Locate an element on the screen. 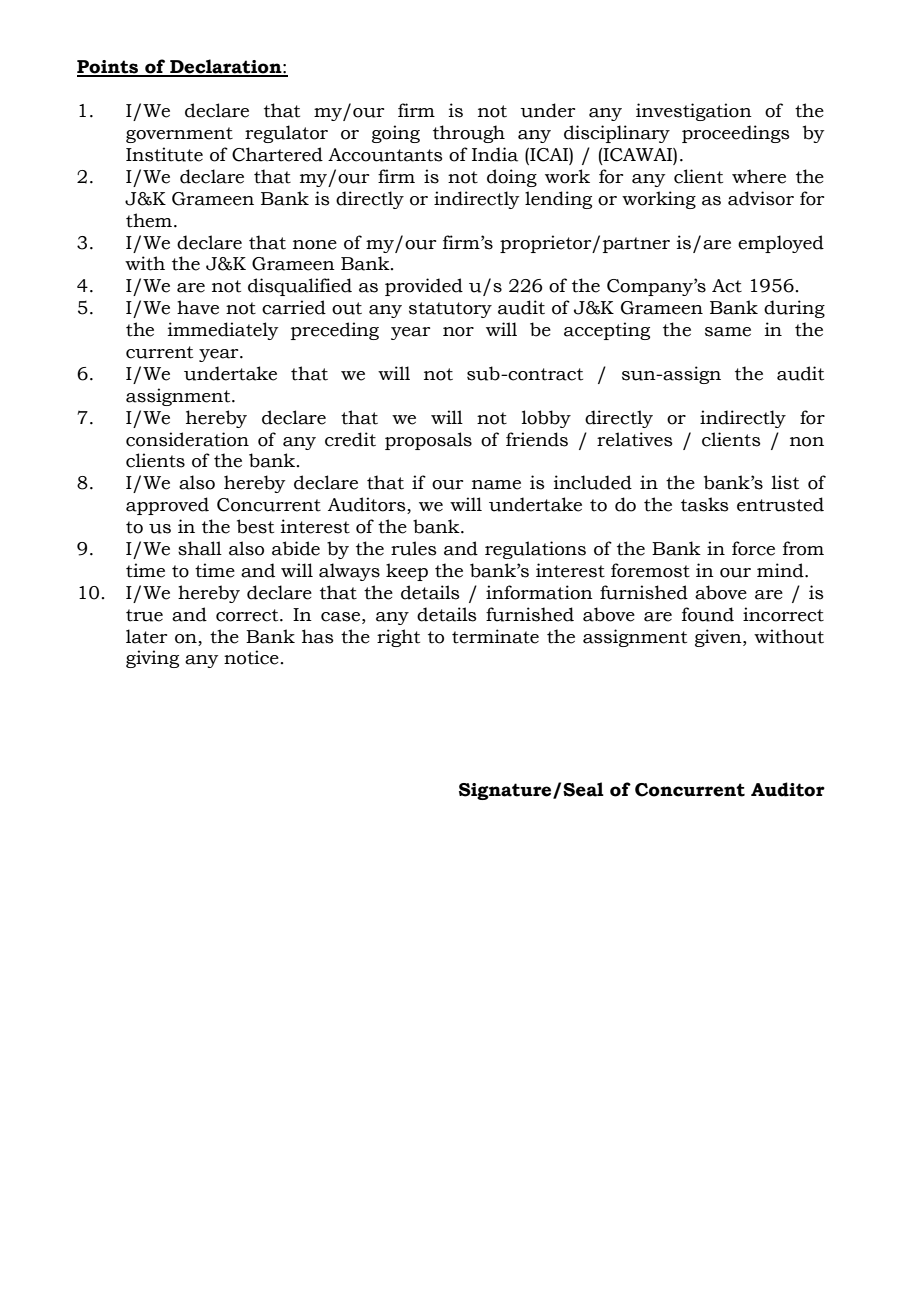 This screenshot has height=1308, width=924. investigation is located at coordinates (694, 112).
